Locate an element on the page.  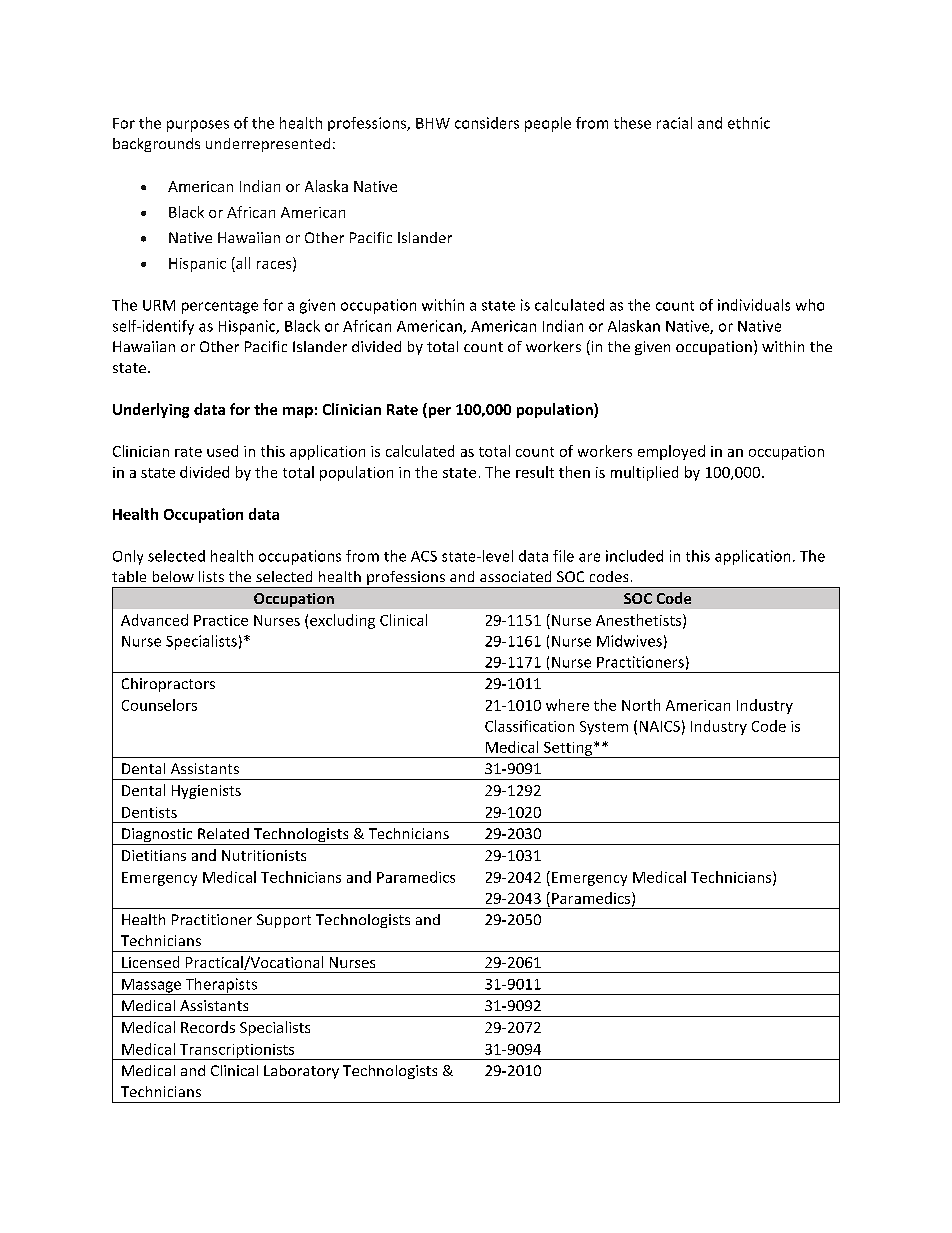
Laboratory is located at coordinates (301, 1072).
